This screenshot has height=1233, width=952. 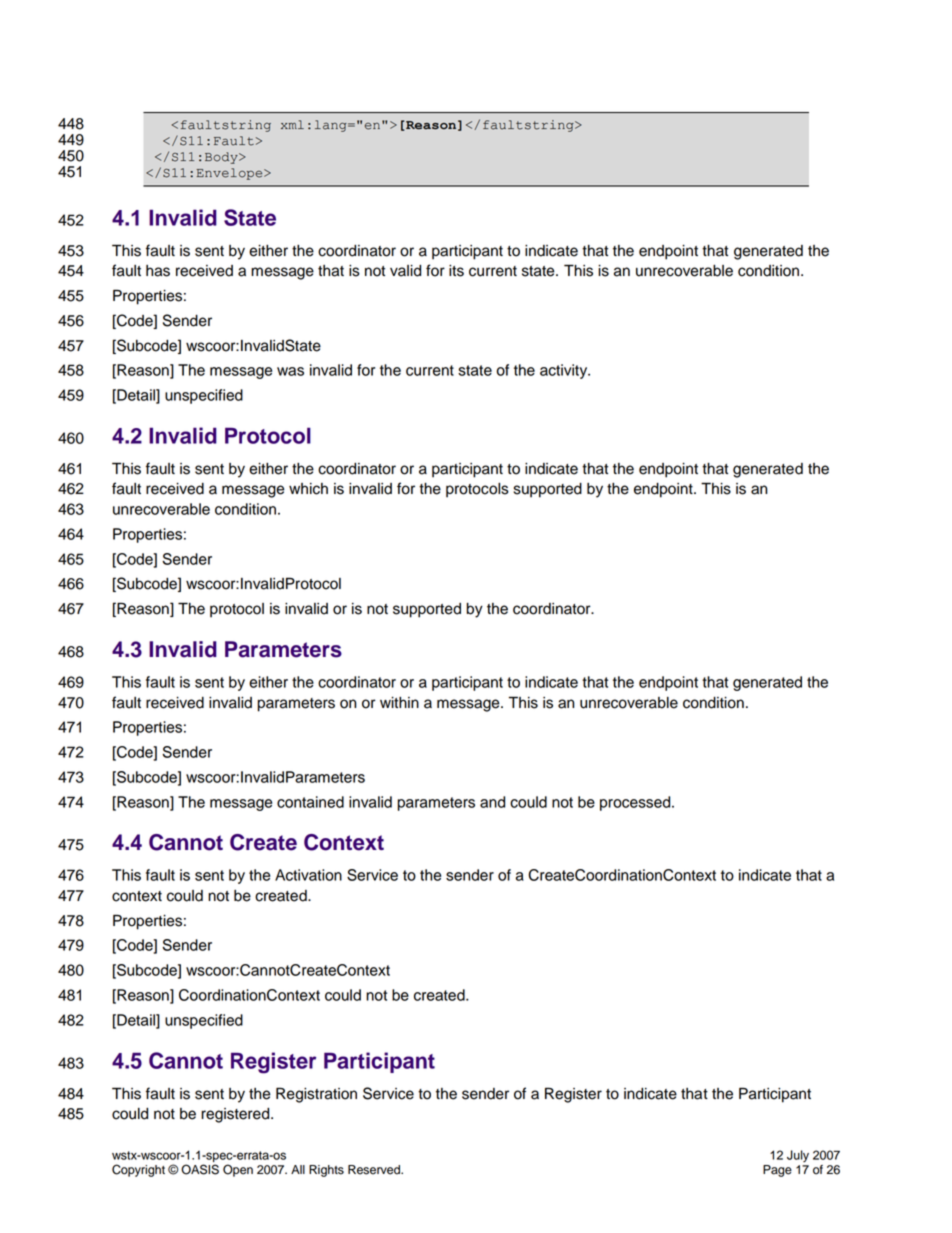 What do you see at coordinates (200, 1169) in the screenshot?
I see `OASIS` at bounding box center [200, 1169].
